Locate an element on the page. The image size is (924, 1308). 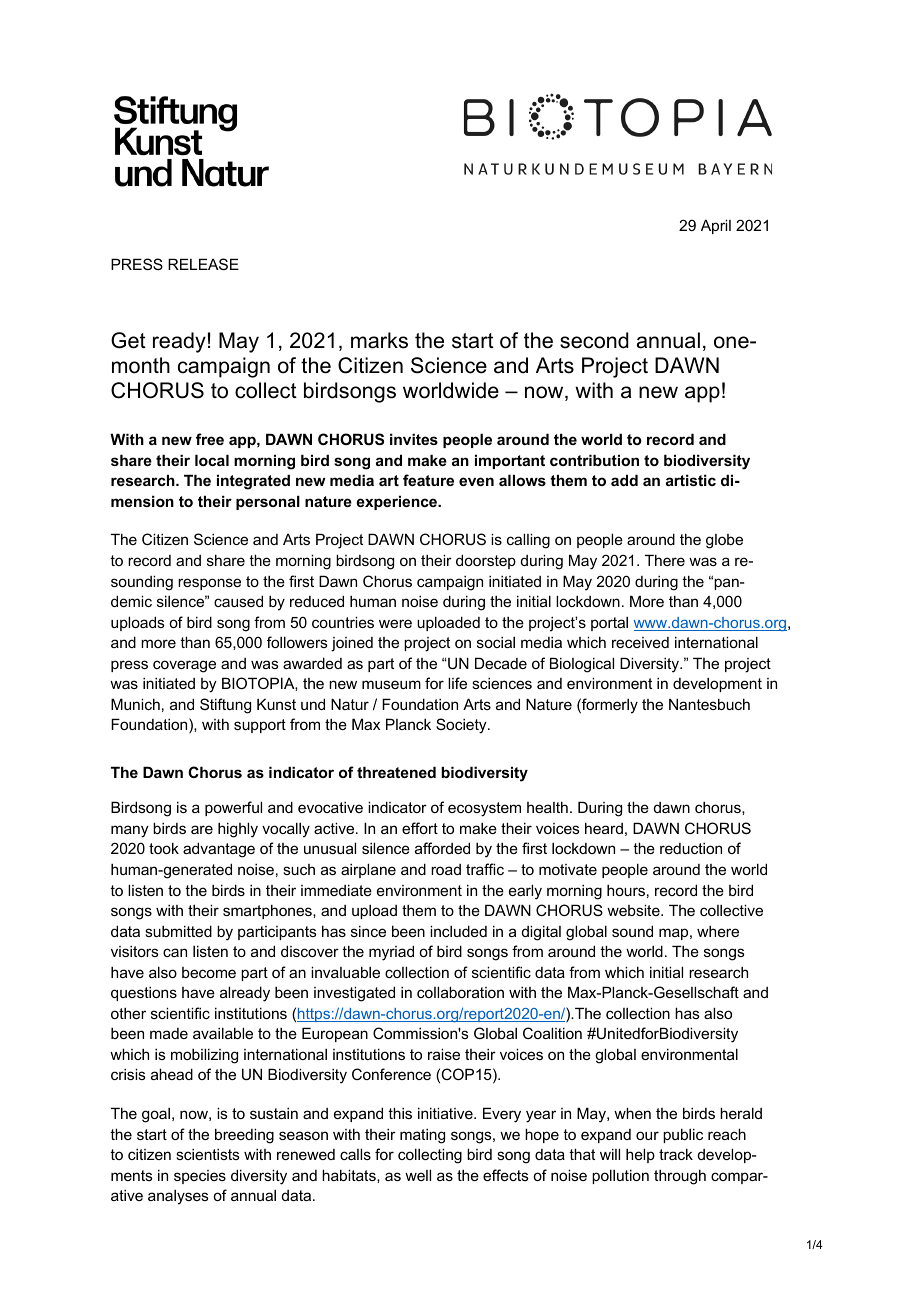
There is located at coordinates (665, 560).
